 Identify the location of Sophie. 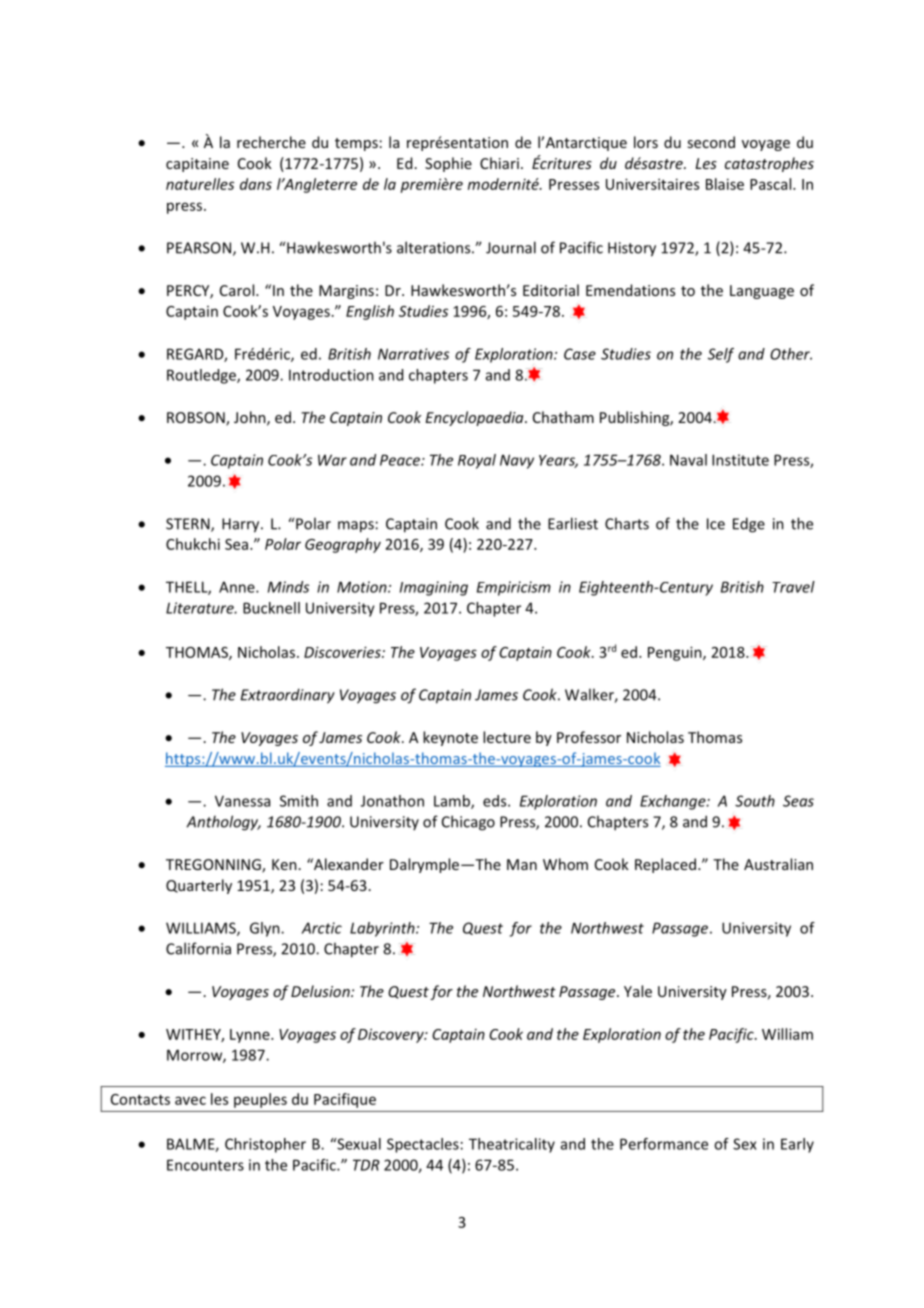
(448, 164).
